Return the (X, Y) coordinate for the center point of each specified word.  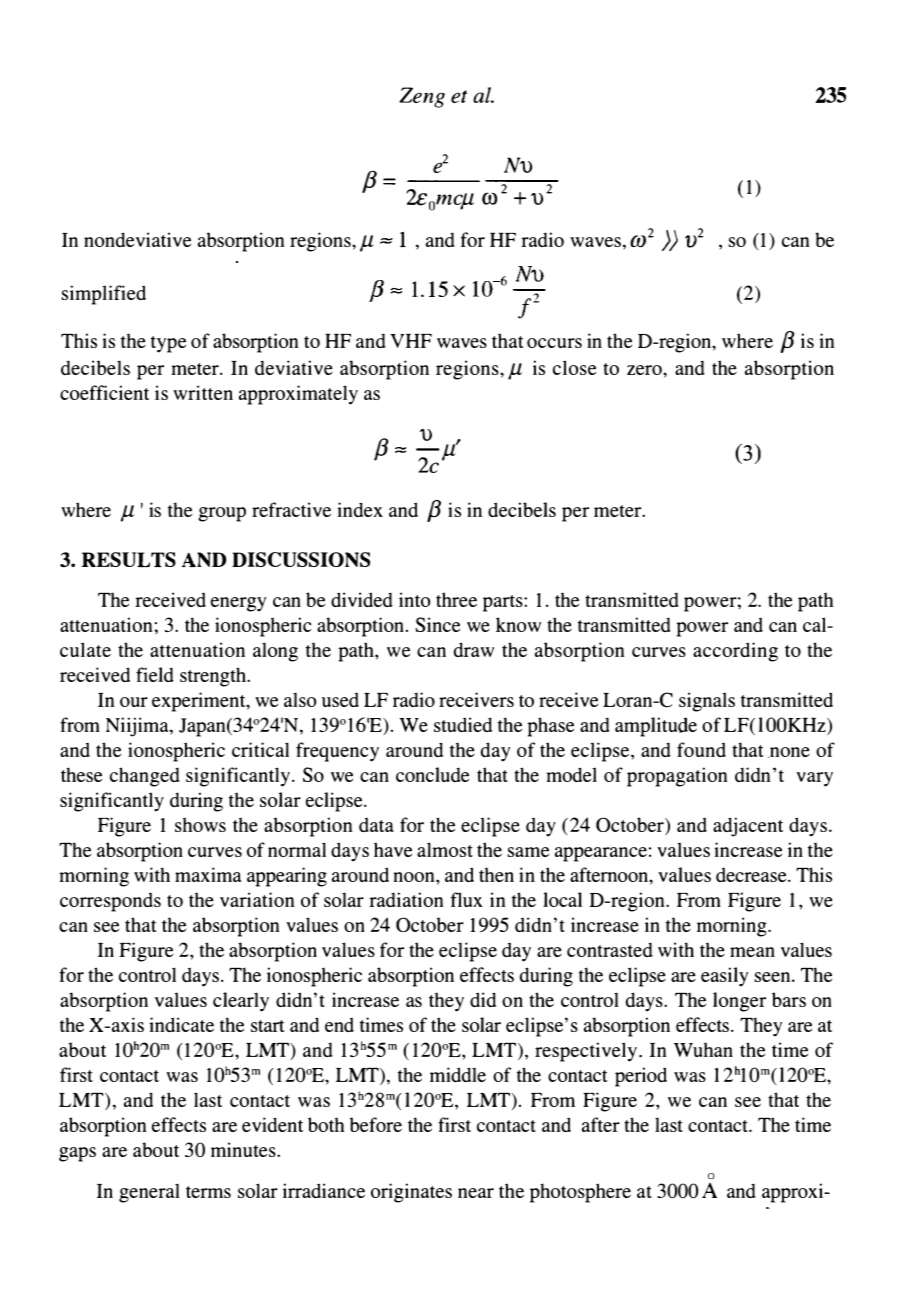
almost (445, 849)
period (641, 1077)
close (574, 367)
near (476, 1193)
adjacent (748, 827)
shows (200, 824)
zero (645, 370)
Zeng (422, 97)
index (360, 509)
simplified (103, 295)
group (222, 514)
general (149, 1193)
